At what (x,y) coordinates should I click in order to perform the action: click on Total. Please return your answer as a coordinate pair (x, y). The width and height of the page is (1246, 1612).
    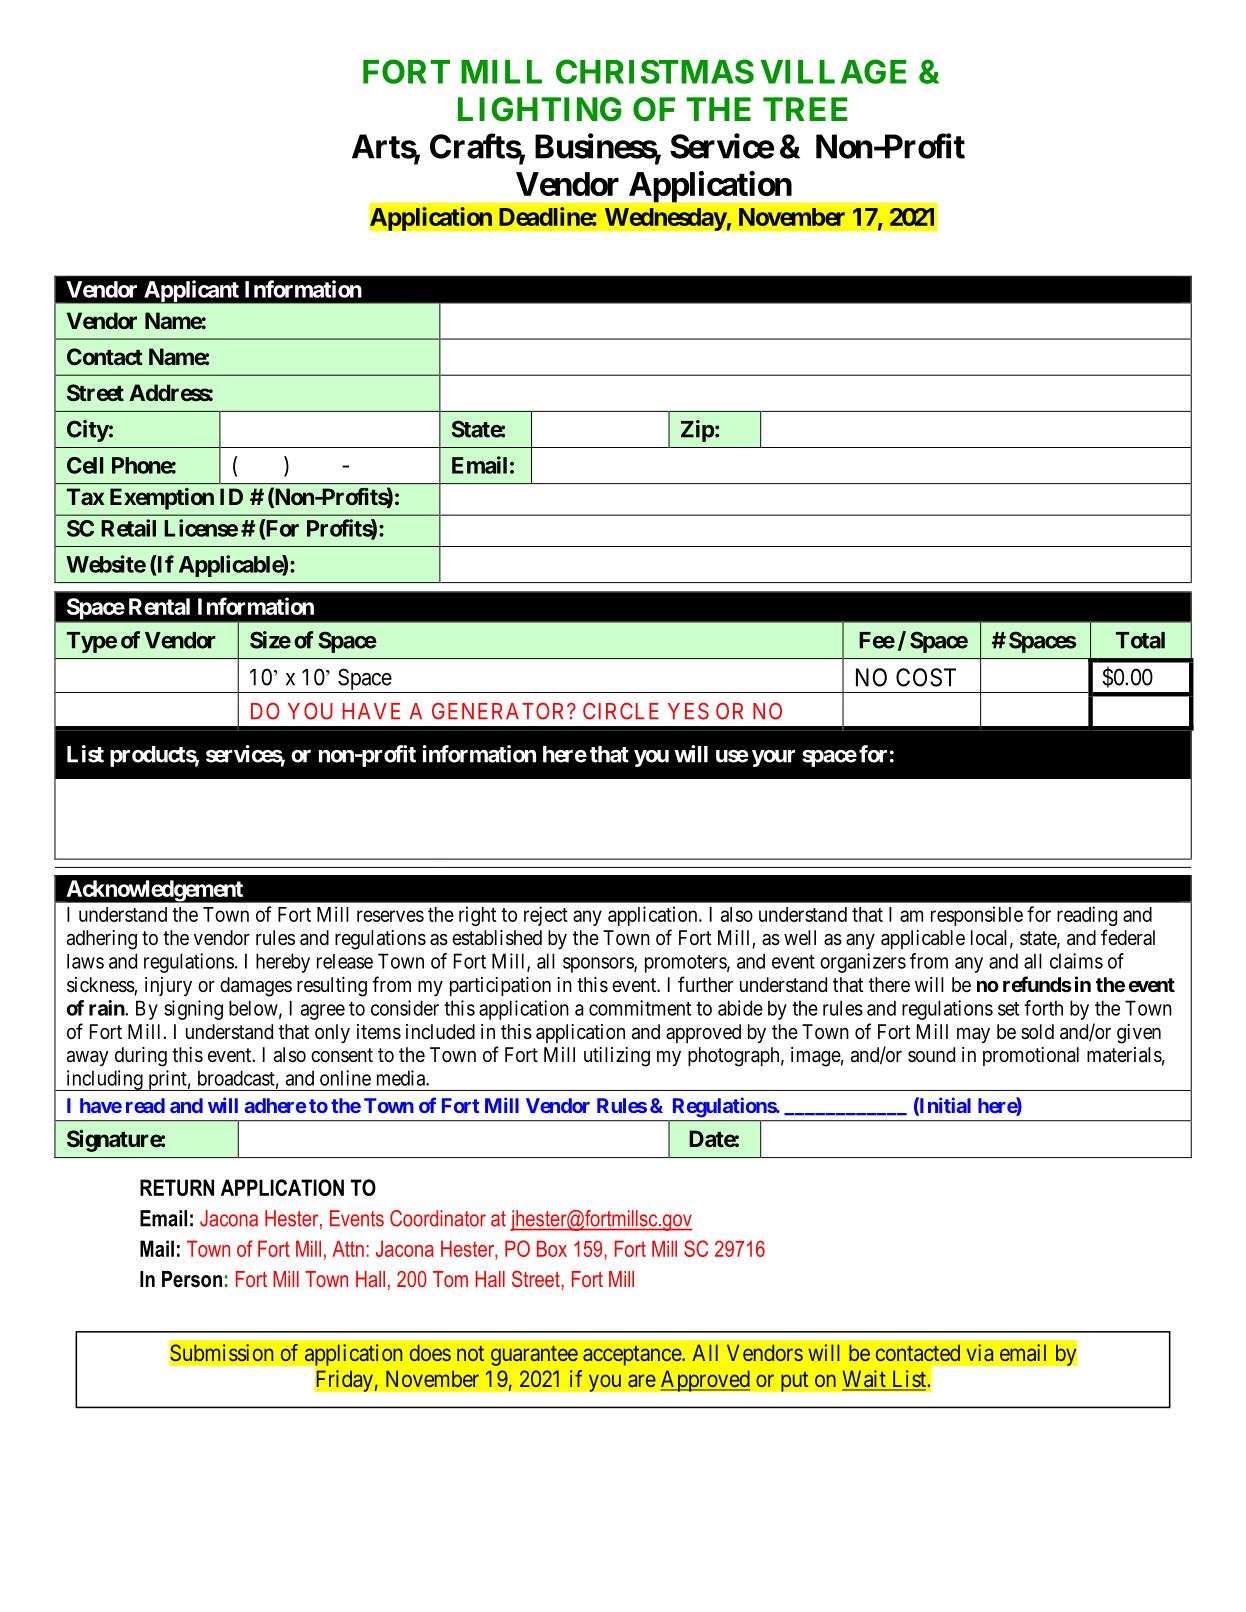
    Looking at the image, I should click on (1140, 640).
